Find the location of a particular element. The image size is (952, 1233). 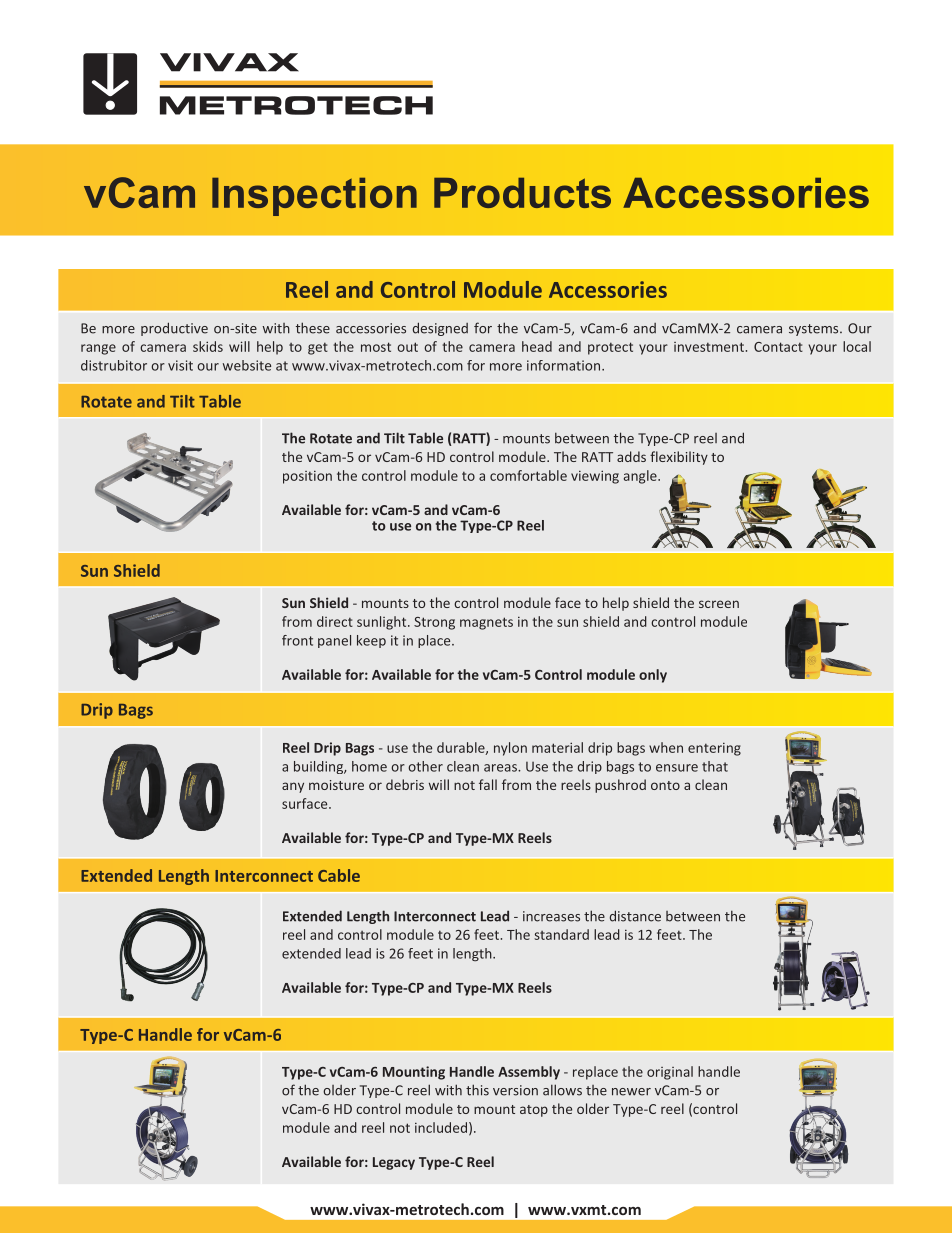

position is located at coordinates (307, 477).
